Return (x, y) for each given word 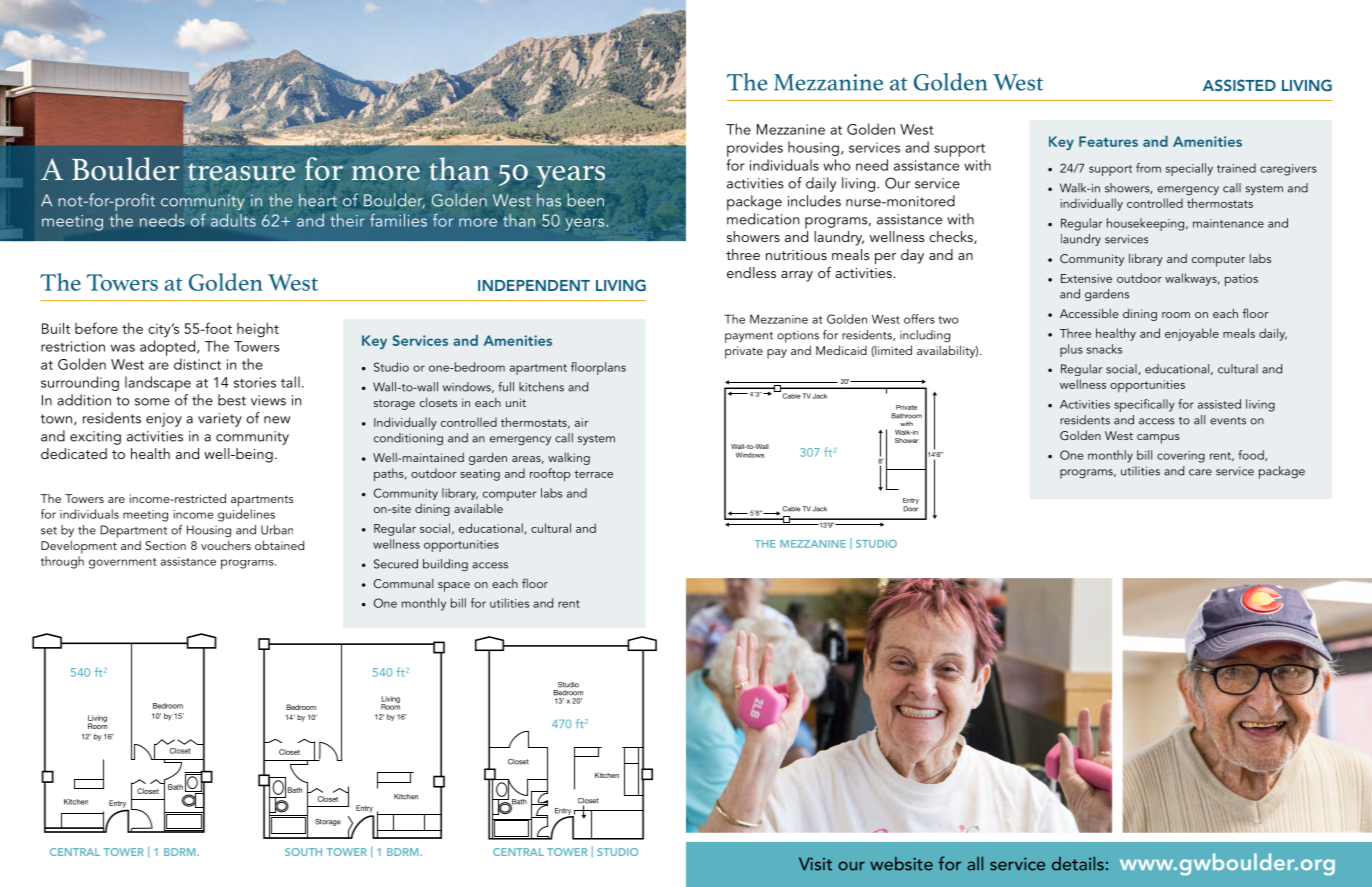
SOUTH (303, 852)
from (1148, 168)
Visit (815, 864)
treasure (241, 172)
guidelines (246, 515)
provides (755, 149)
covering (1181, 457)
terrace (593, 474)
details (1078, 864)
